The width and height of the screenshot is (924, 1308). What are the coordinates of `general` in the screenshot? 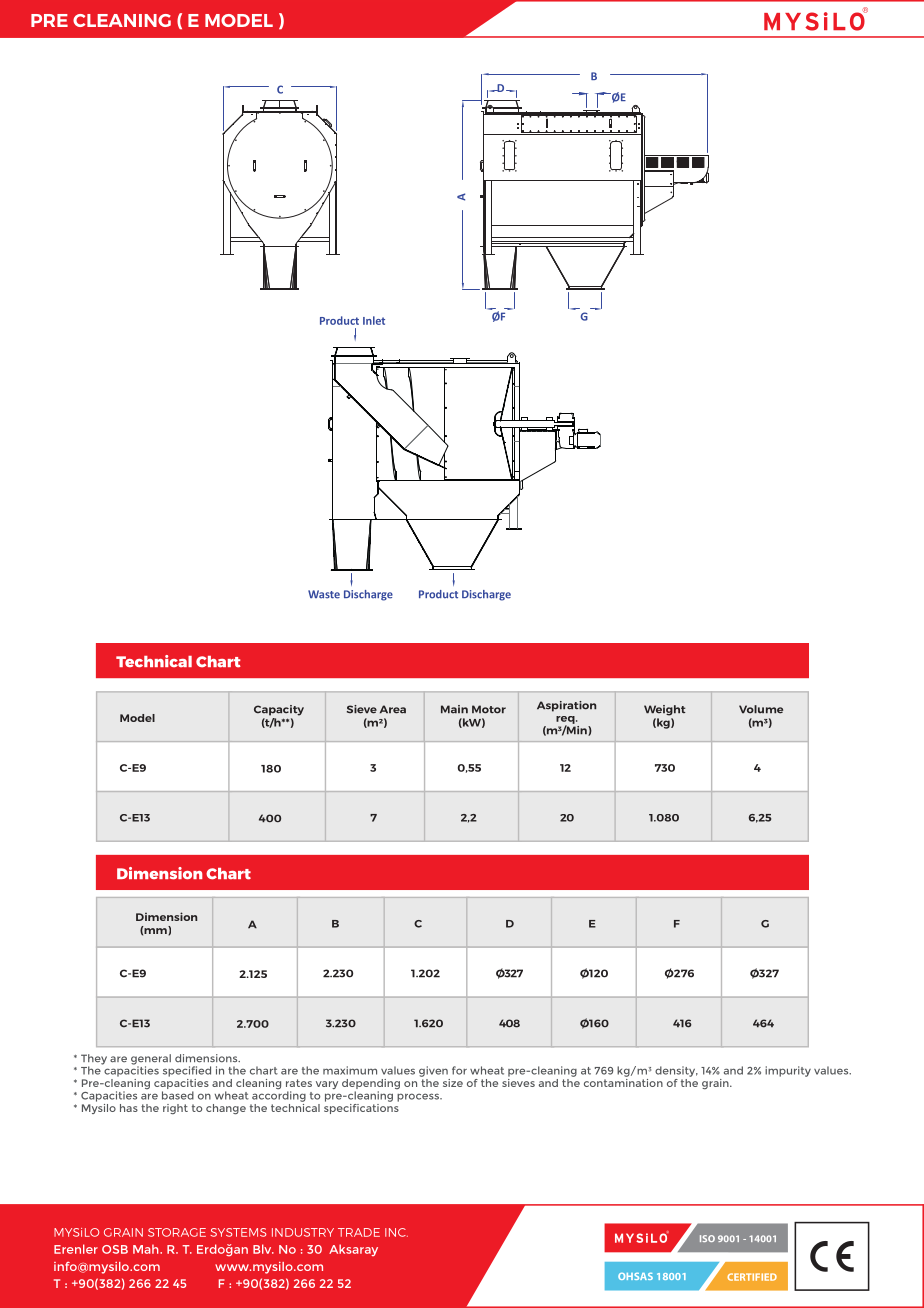 It's located at (151, 1060).
